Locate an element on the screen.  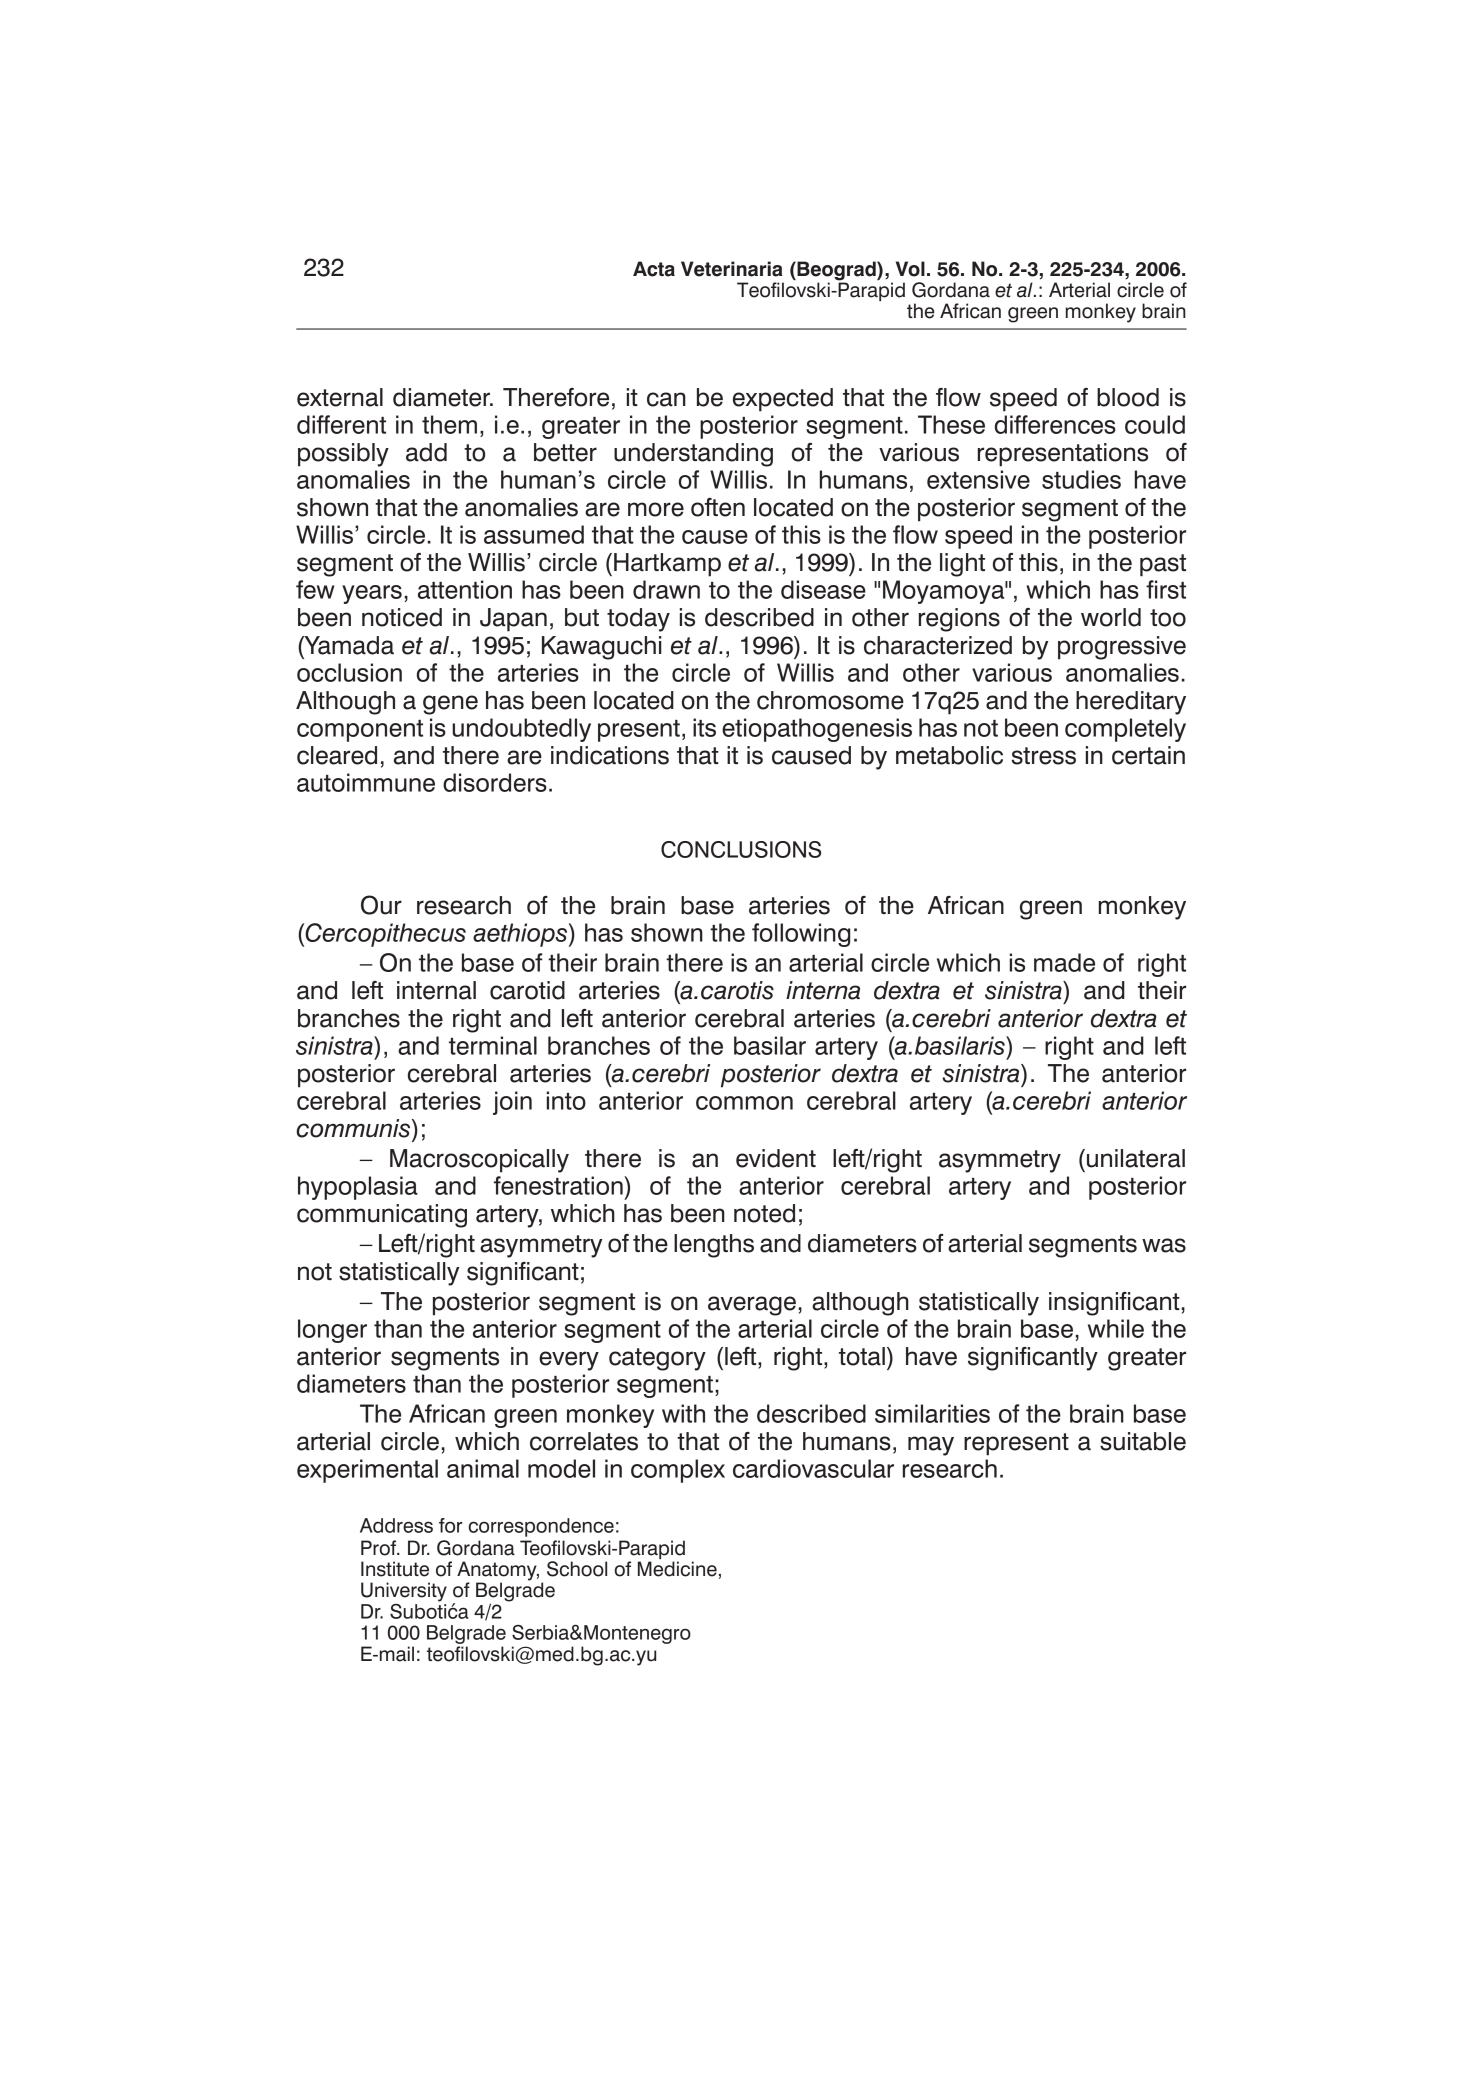
unilateral is located at coordinates (1136, 1158).
